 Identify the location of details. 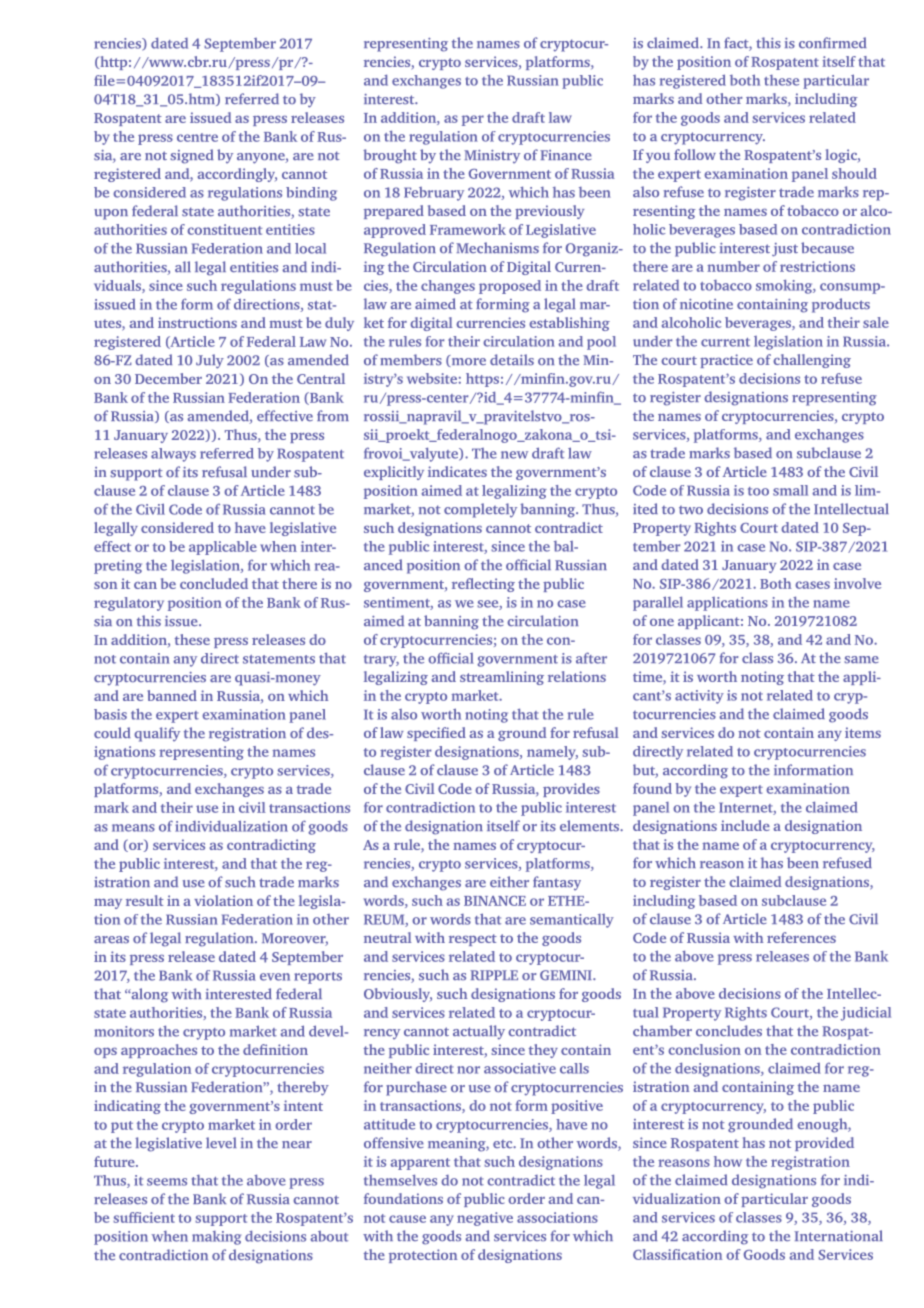
(512, 360).
